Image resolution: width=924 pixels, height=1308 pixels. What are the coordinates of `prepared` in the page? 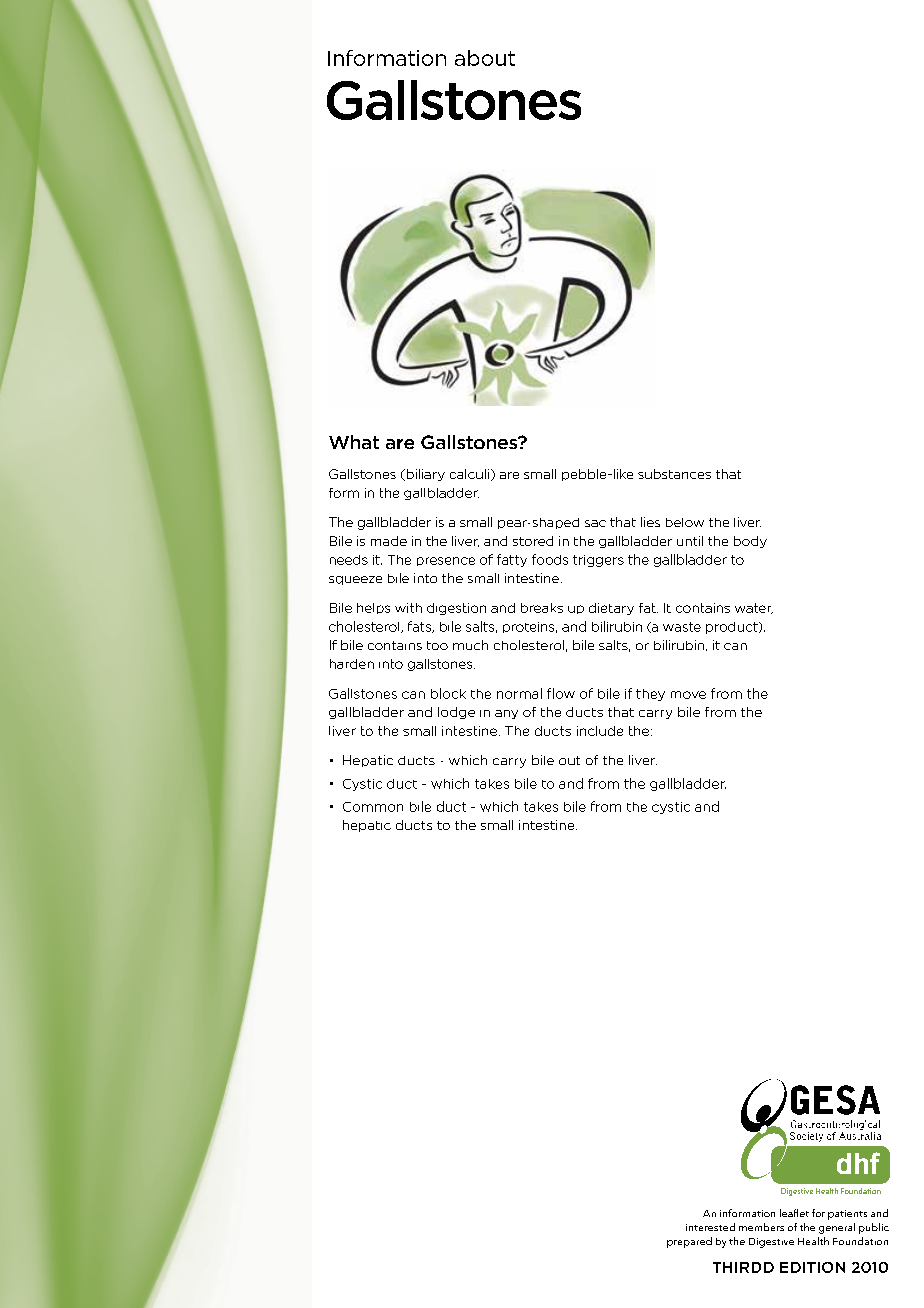 It's located at (689, 1242).
